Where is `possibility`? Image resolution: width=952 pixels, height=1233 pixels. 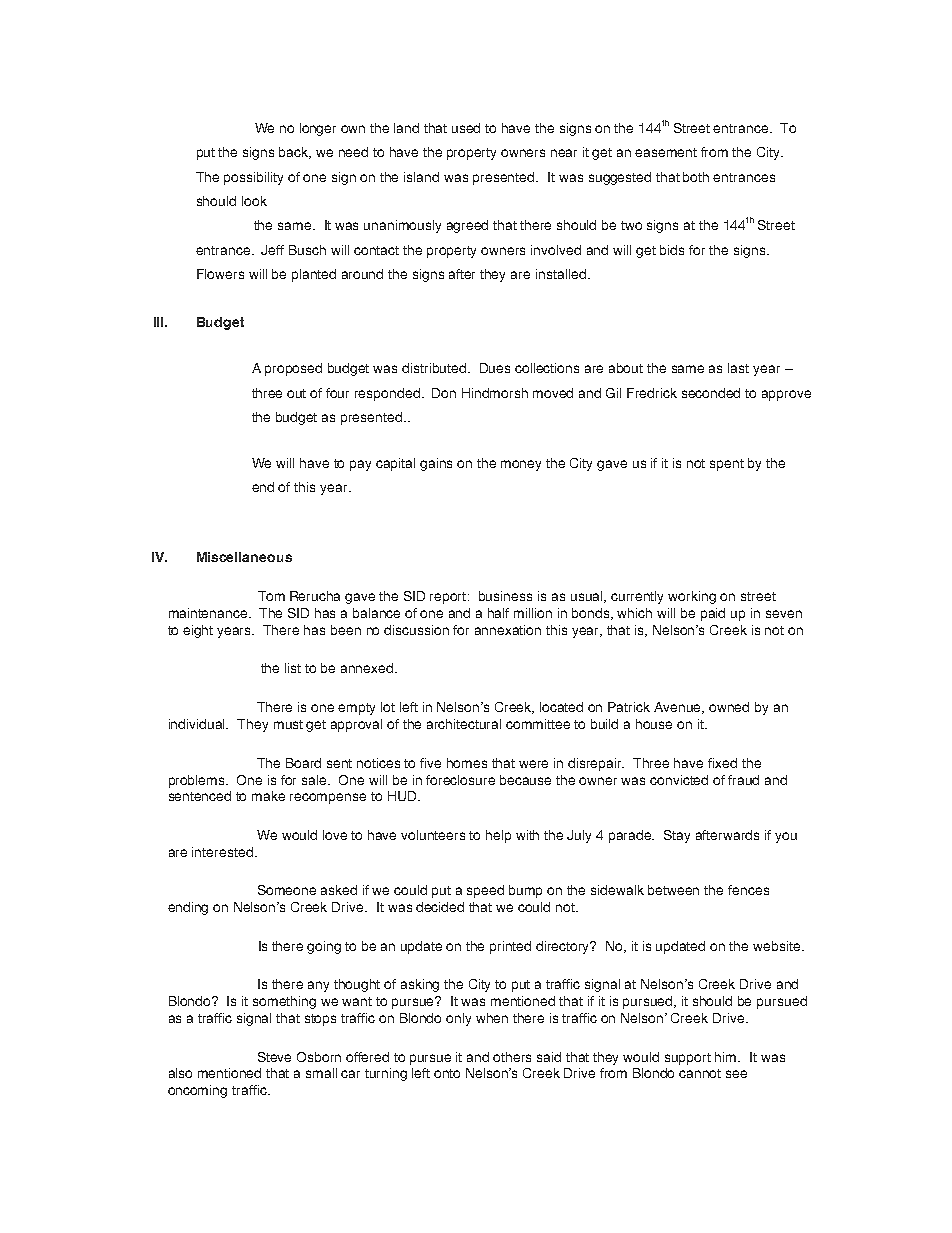
possibility is located at coordinates (253, 178).
